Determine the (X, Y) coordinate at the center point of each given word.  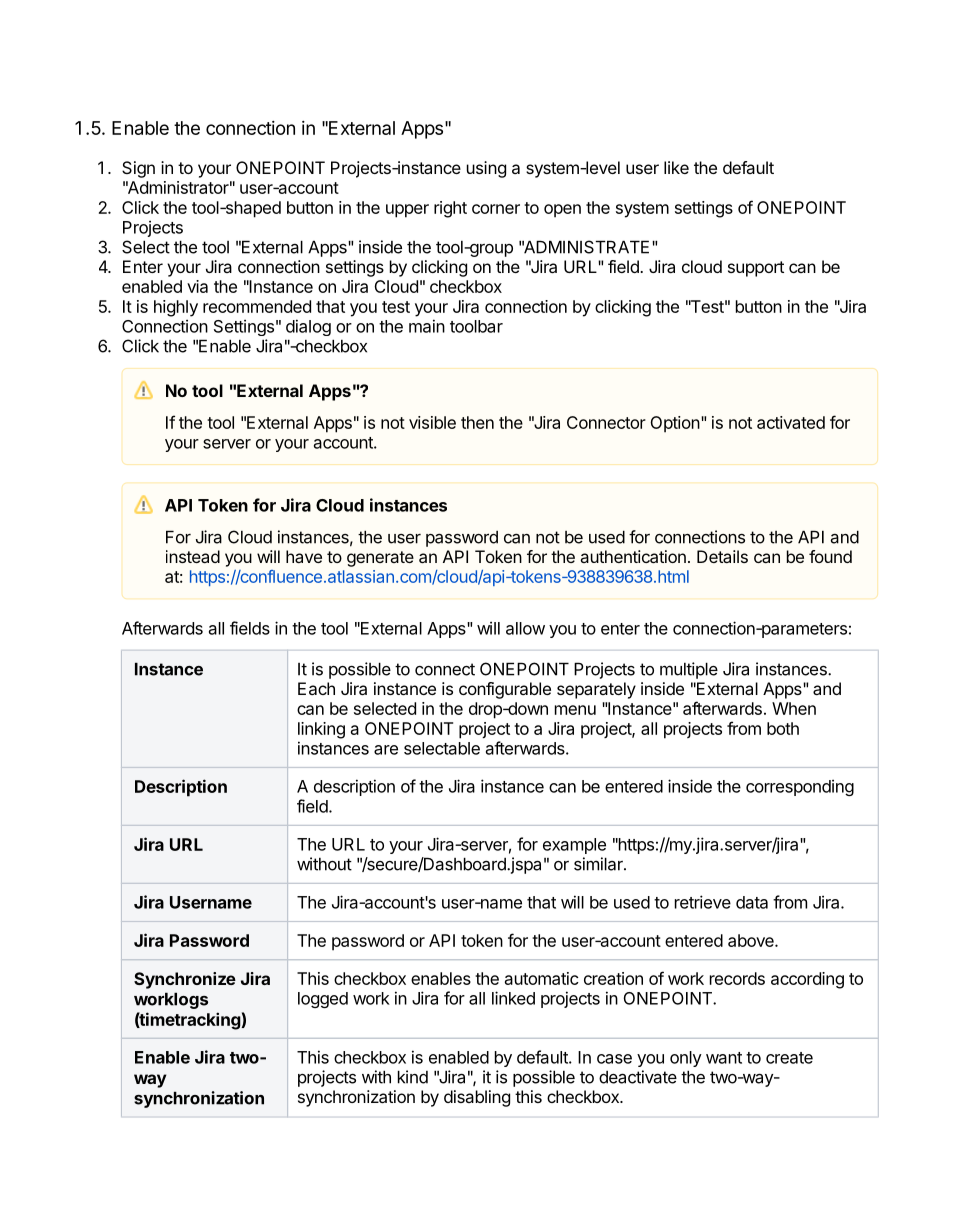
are (386, 750)
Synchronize (185, 980)
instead (193, 556)
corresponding (800, 787)
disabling (477, 1098)
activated (791, 422)
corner (496, 209)
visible (432, 422)
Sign (138, 169)
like (676, 167)
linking (321, 730)
